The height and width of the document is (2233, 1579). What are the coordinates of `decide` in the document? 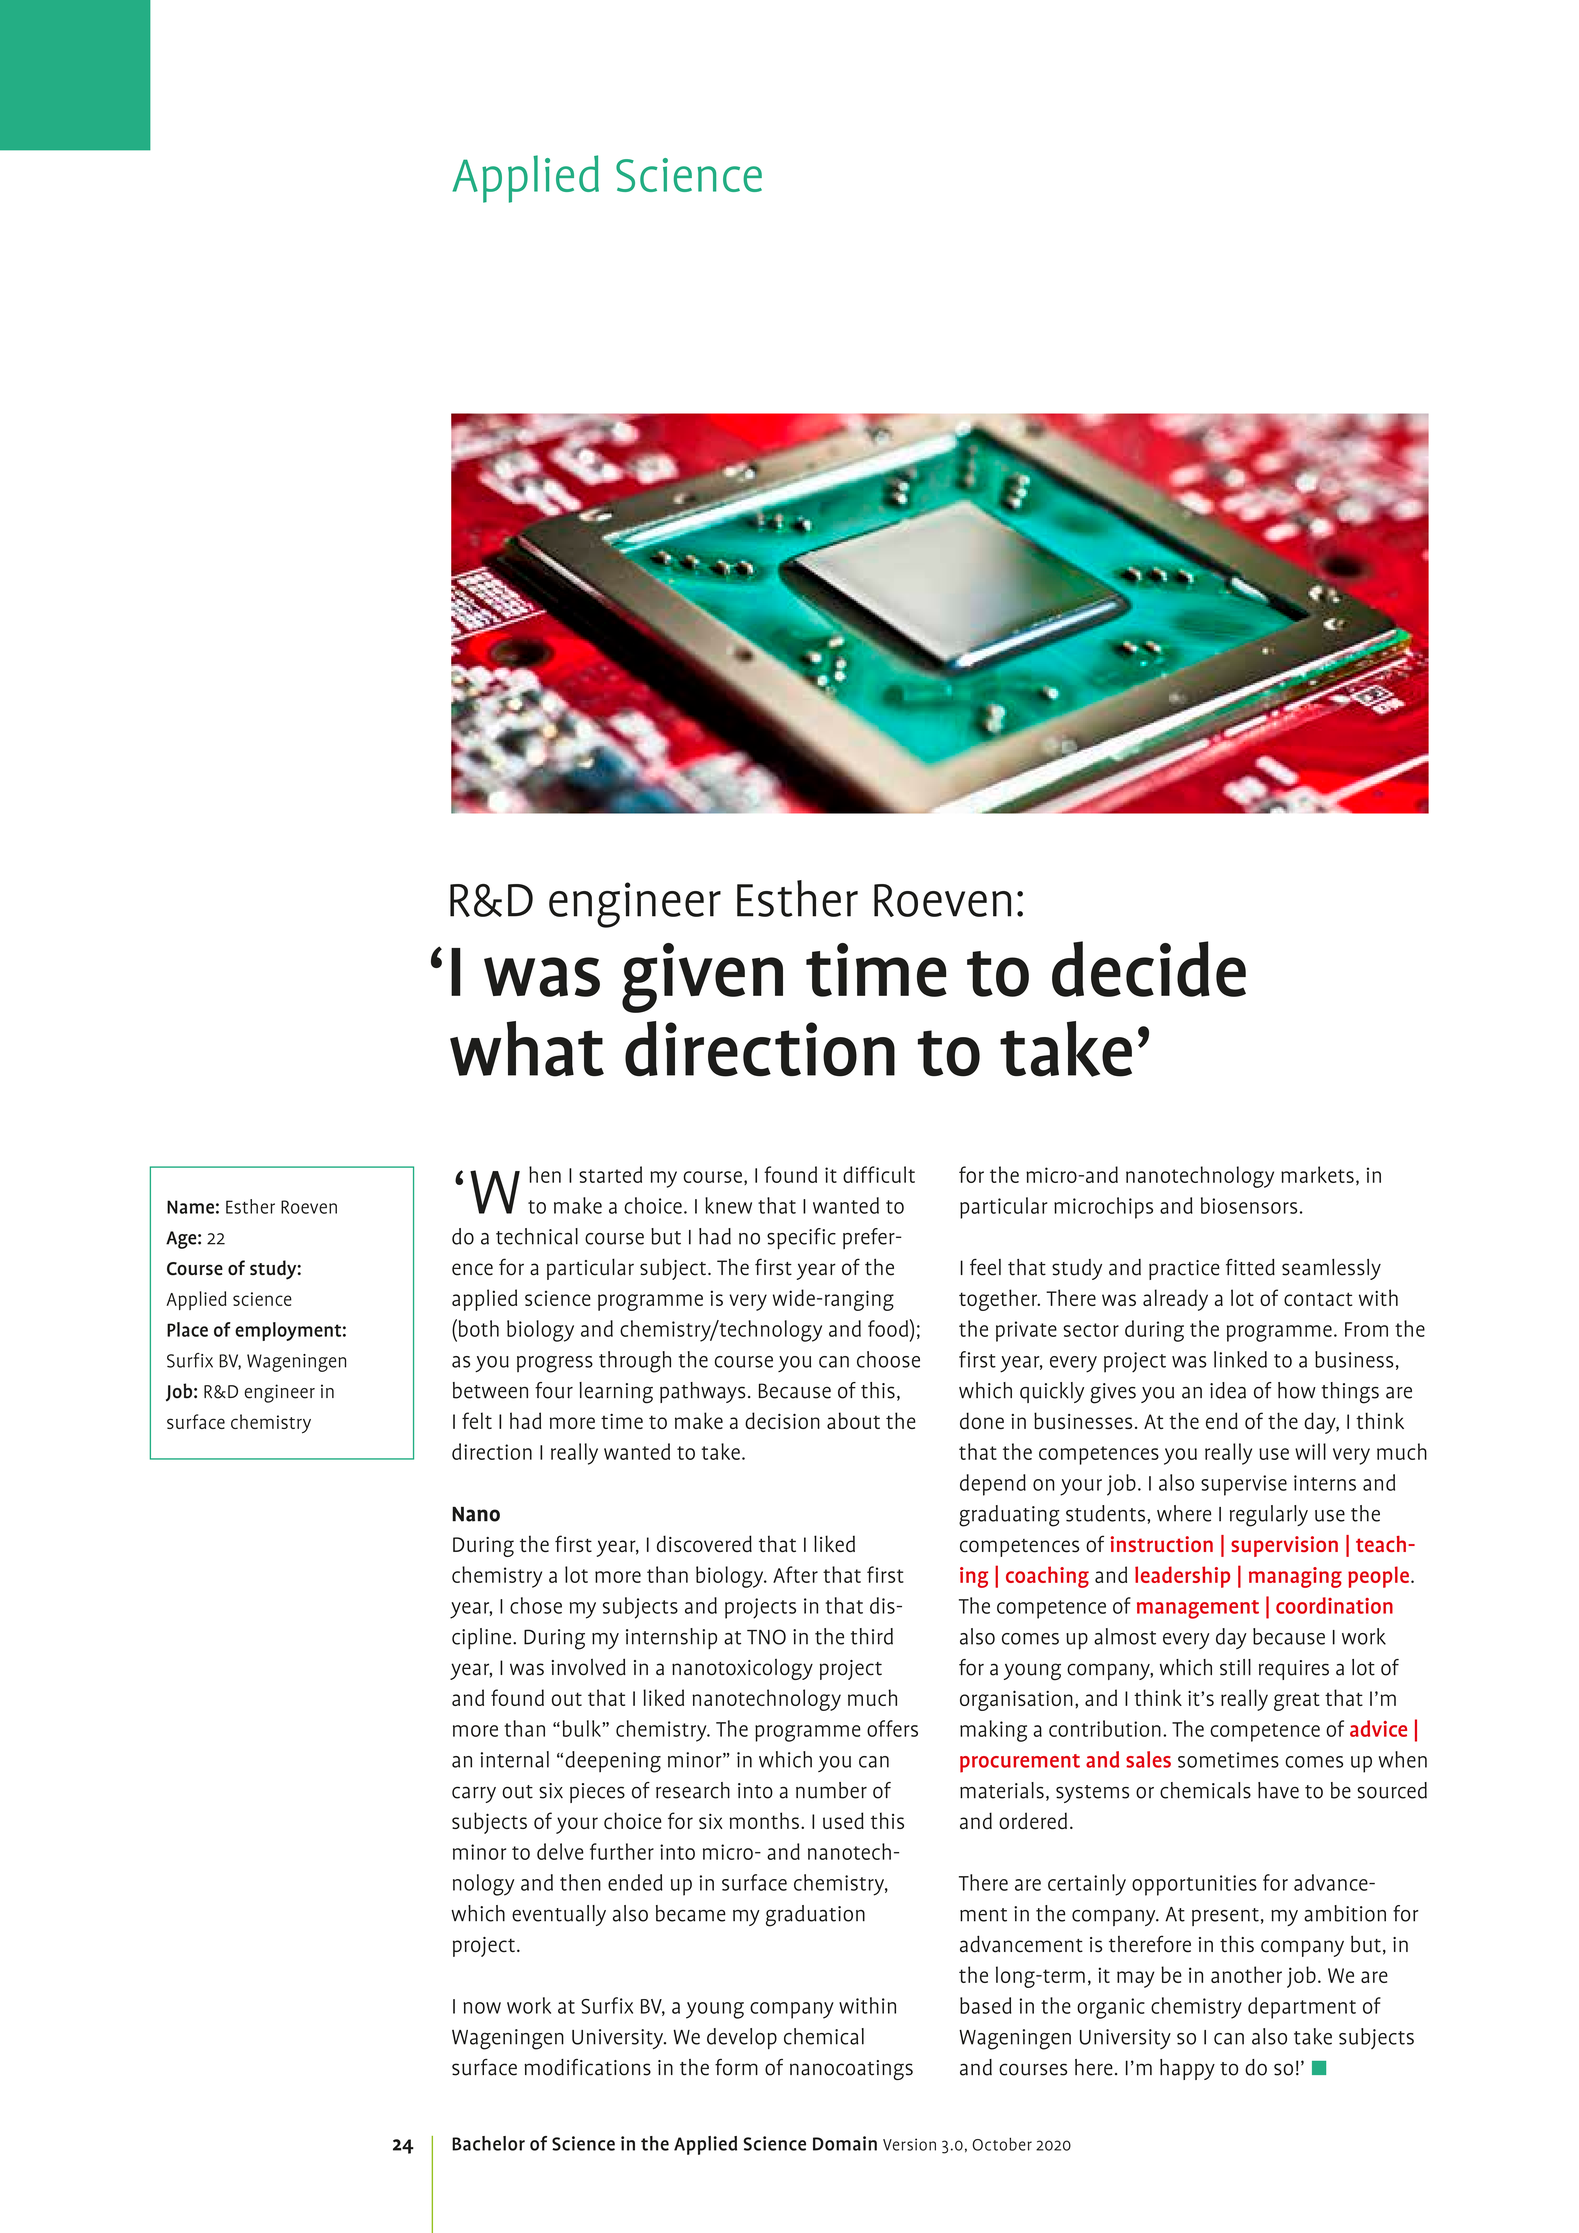 It's located at (1149, 969).
